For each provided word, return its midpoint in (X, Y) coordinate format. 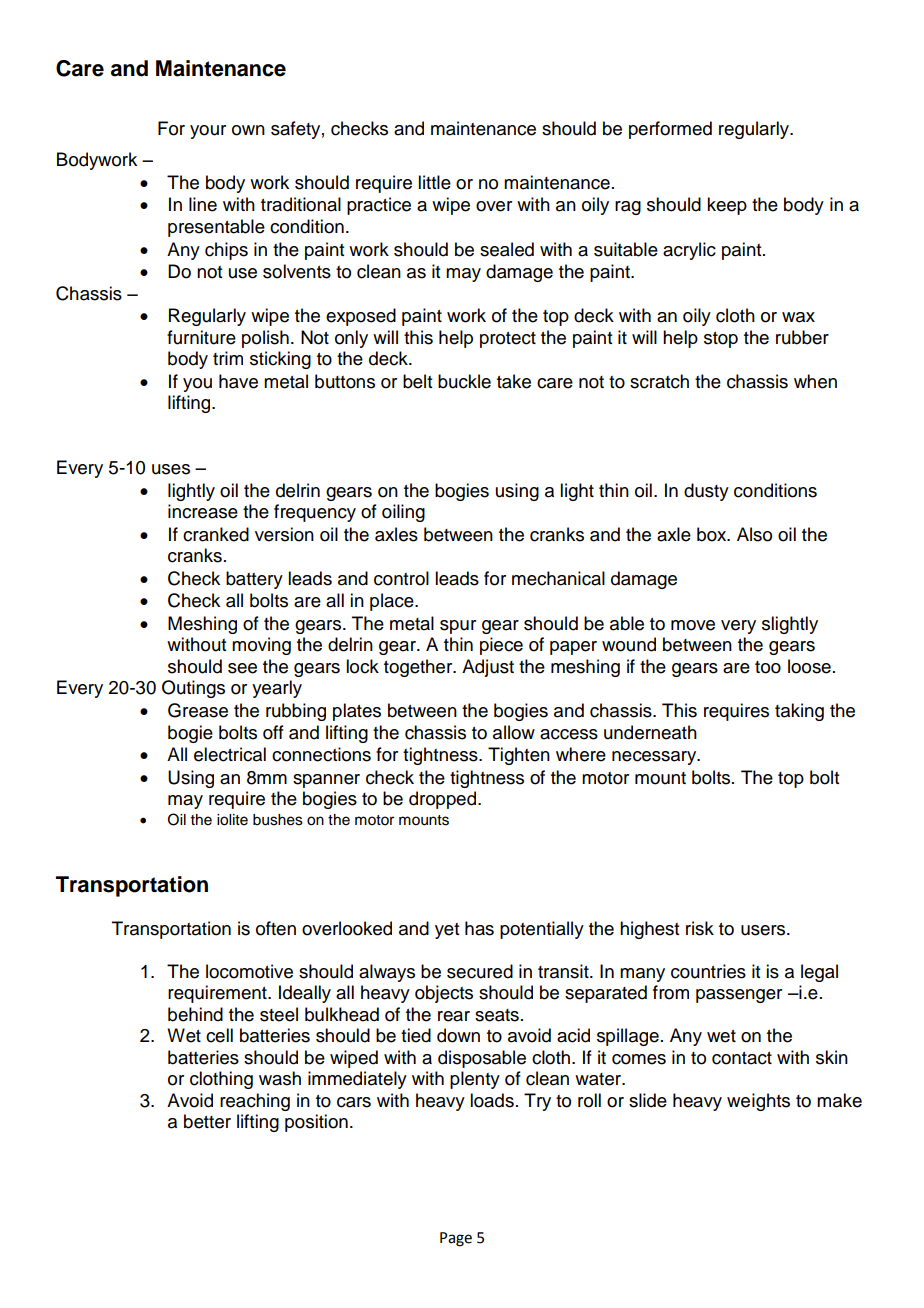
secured (480, 971)
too (768, 667)
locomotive (249, 971)
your (208, 132)
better (207, 1121)
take (514, 381)
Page (456, 1239)
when (815, 381)
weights (758, 1102)
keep (727, 206)
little (434, 182)
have (238, 381)
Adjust (488, 668)
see (242, 668)
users (764, 930)
